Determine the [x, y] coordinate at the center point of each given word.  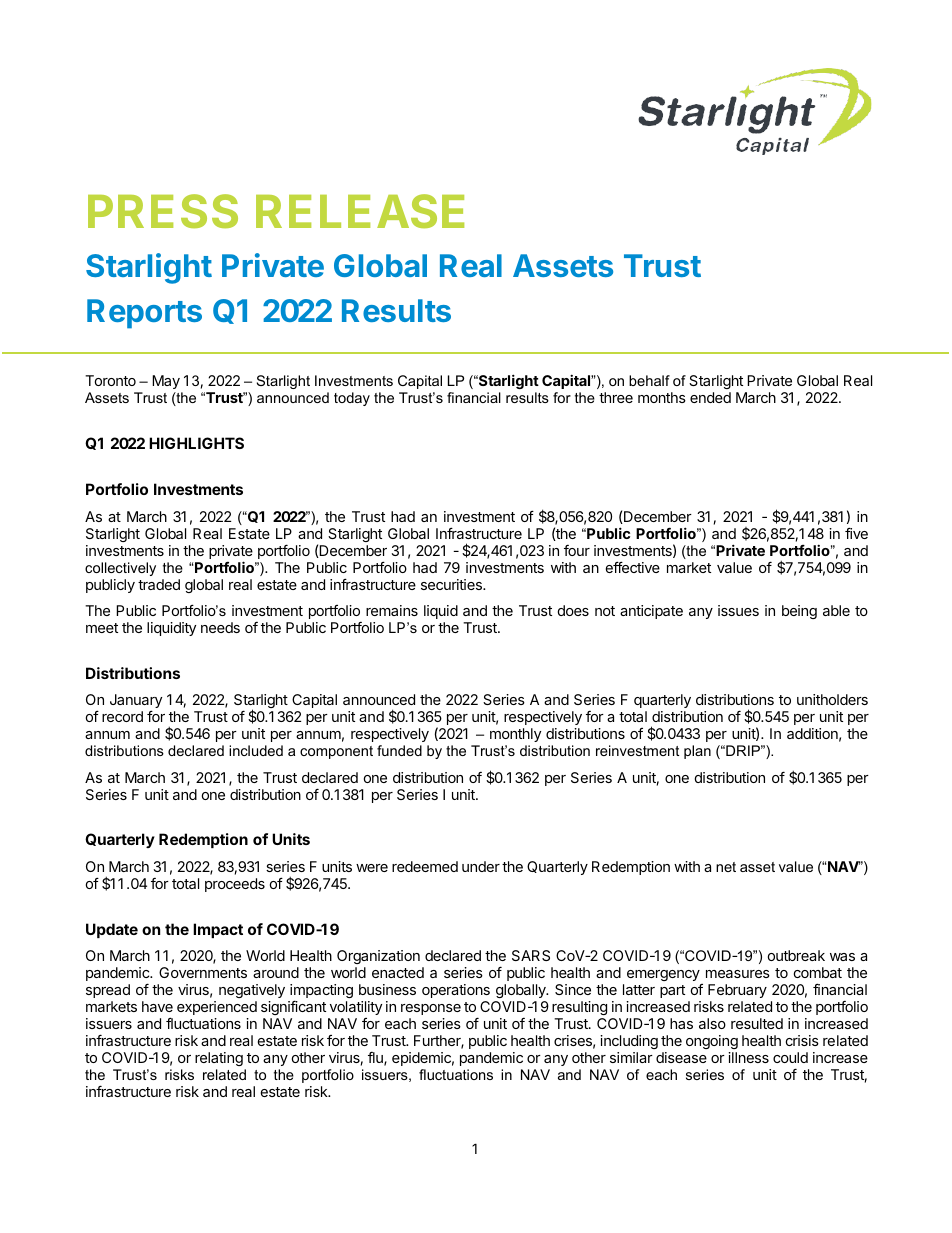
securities [452, 584]
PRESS [163, 211]
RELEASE [360, 211]
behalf [649, 380]
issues [738, 610]
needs [220, 627]
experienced [217, 1008]
